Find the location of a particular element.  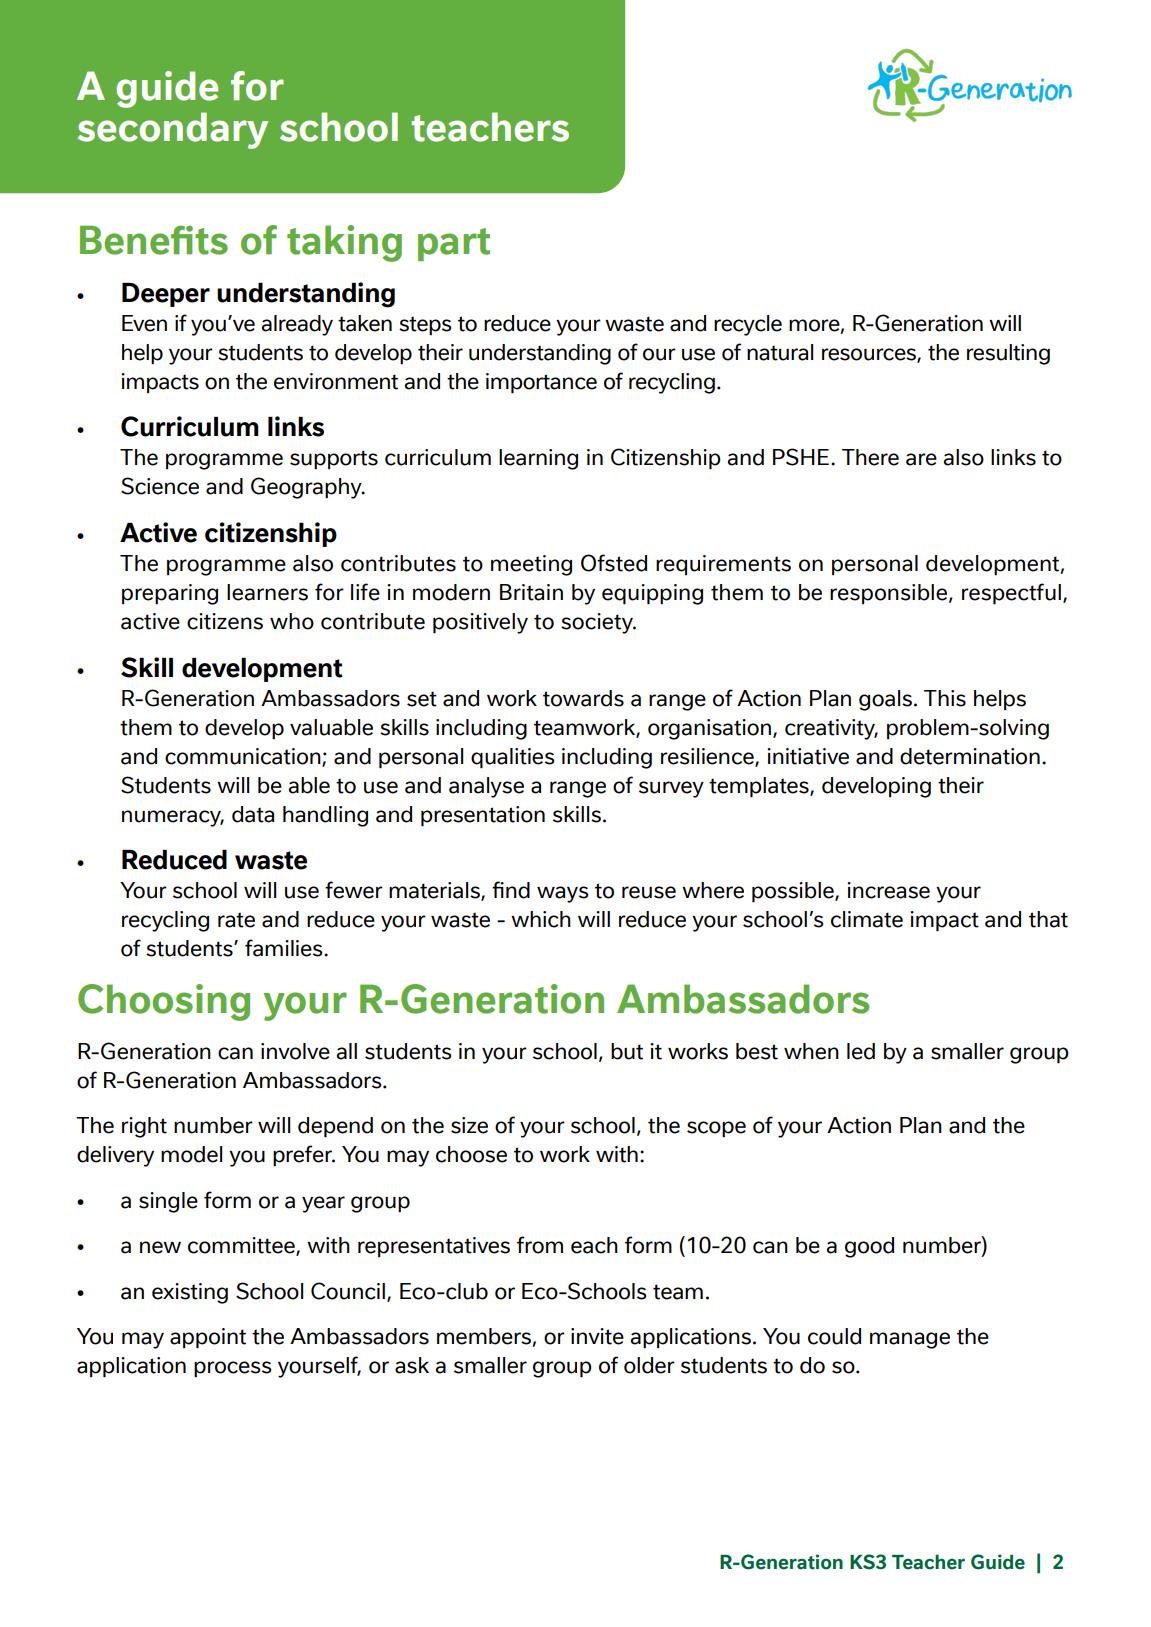

led is located at coordinates (861, 1051).
